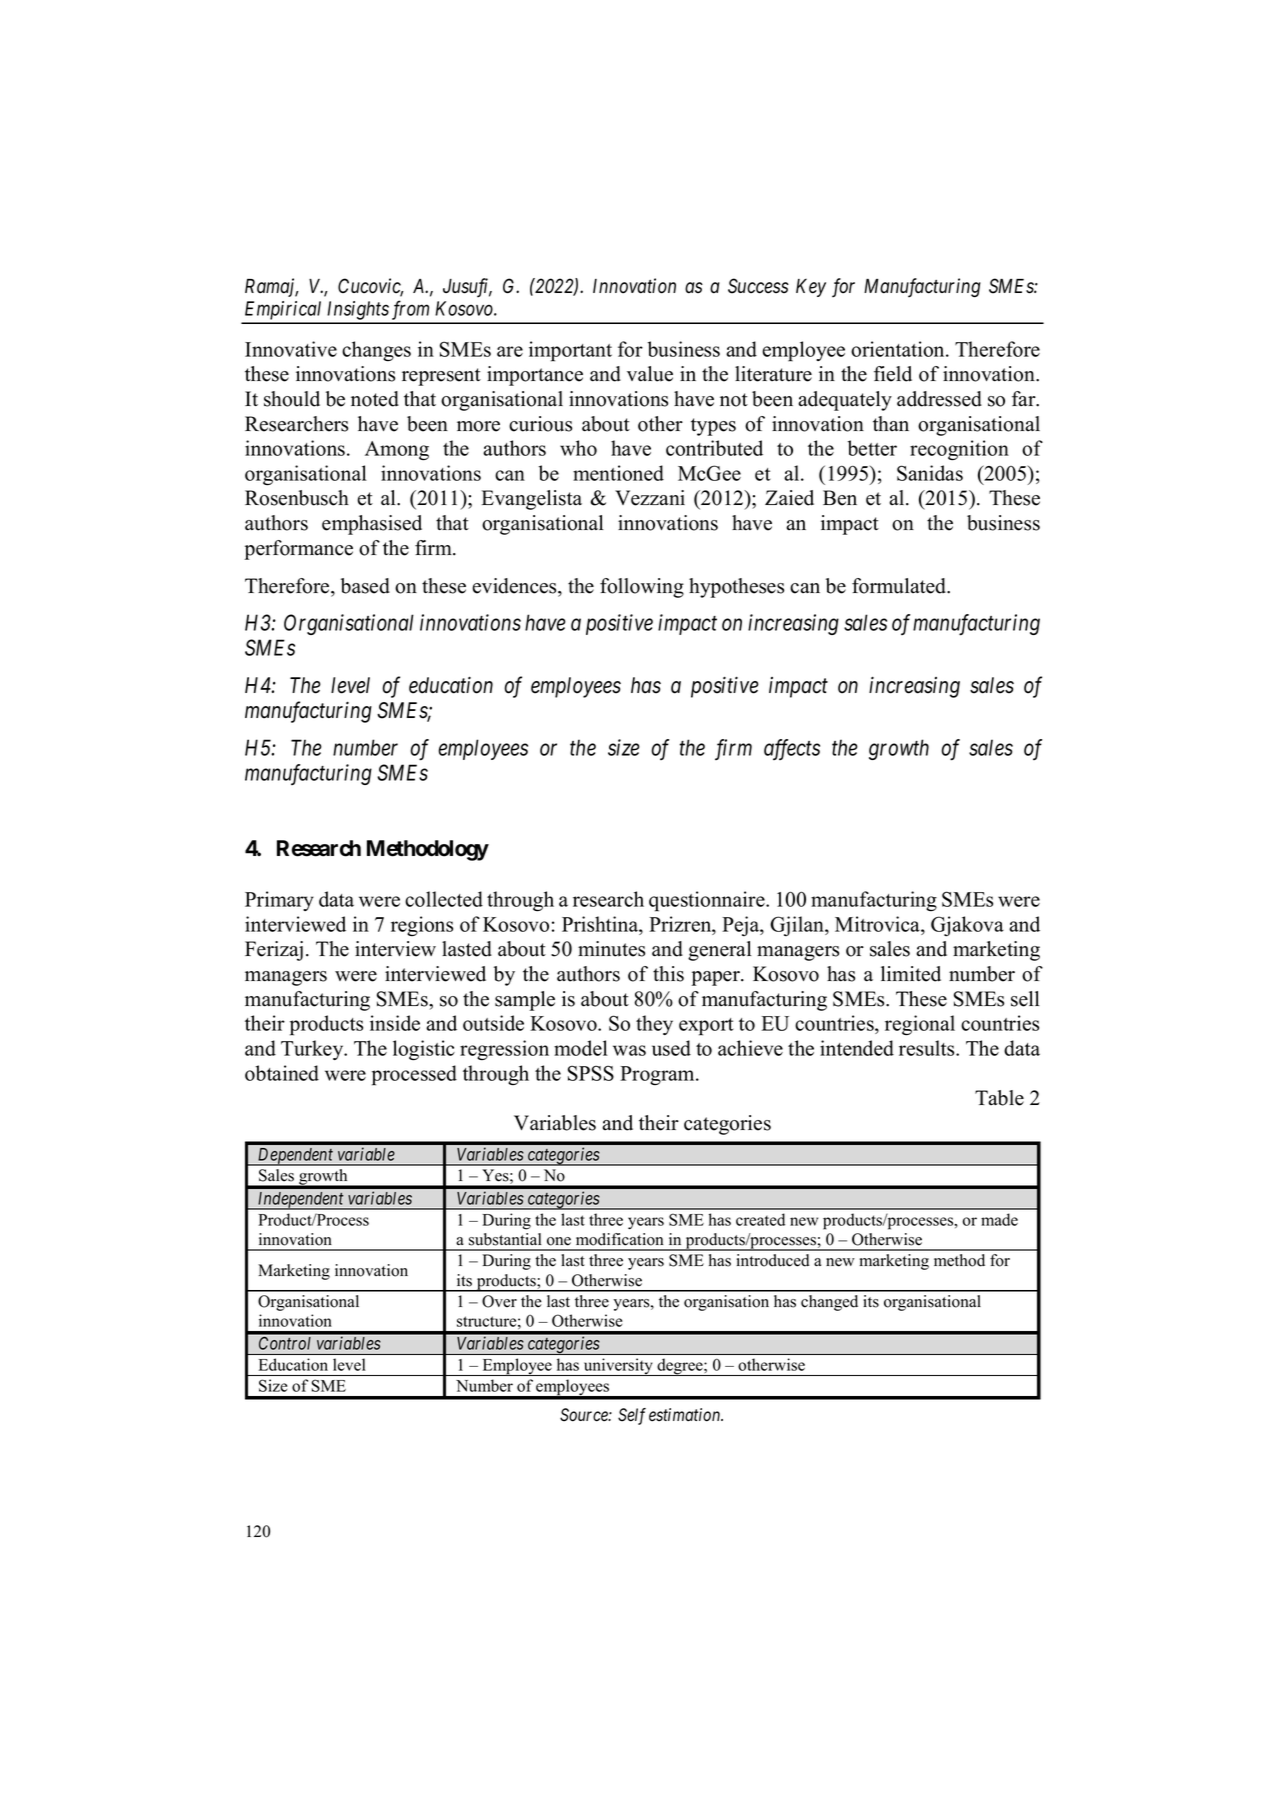 Image resolution: width=1285 pixels, height=1817 pixels. What do you see at coordinates (499, 1301) in the document?
I see `Over` at bounding box center [499, 1301].
